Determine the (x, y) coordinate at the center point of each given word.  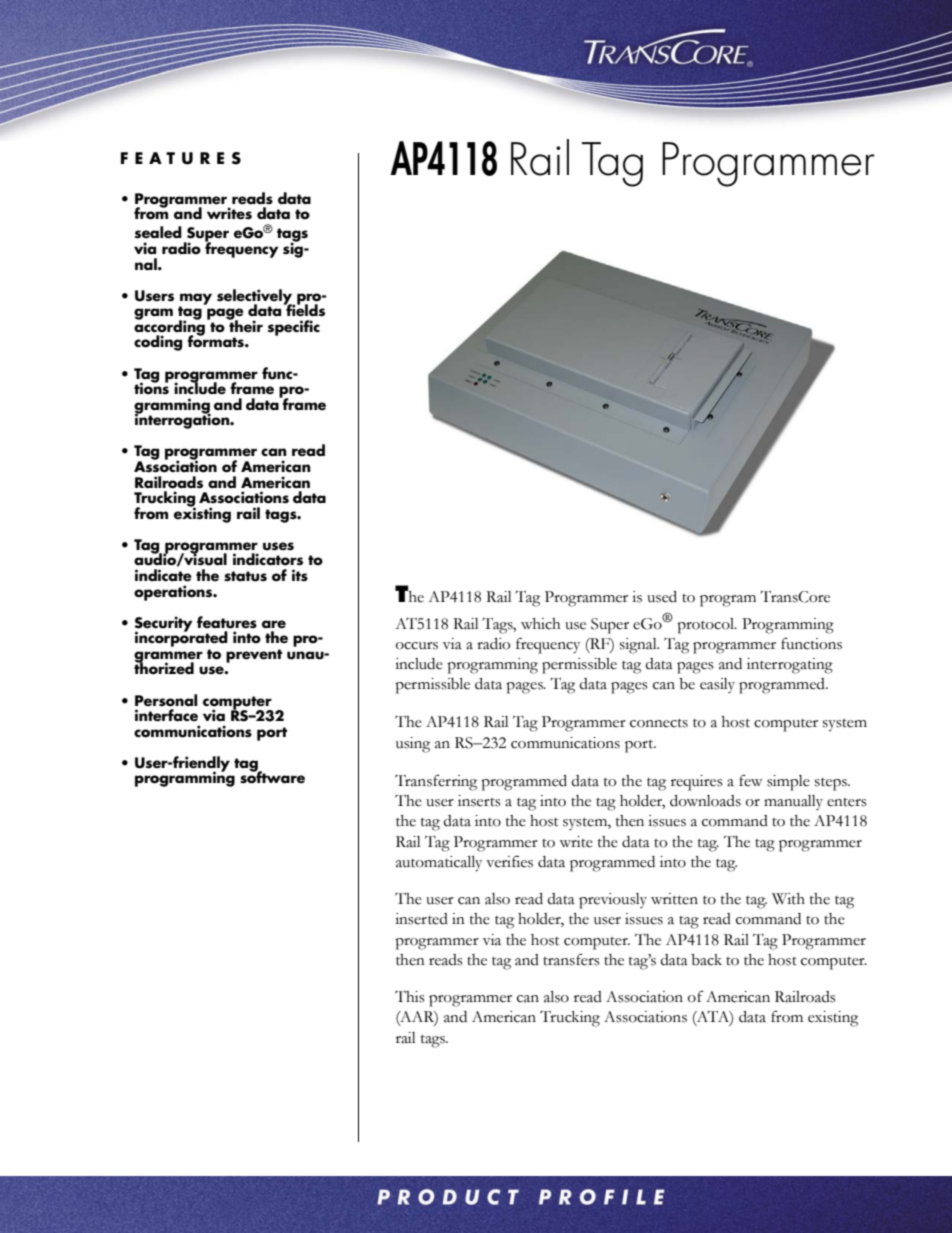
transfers (571, 959)
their (245, 325)
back (706, 960)
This (410, 996)
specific (294, 328)
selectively (256, 298)
